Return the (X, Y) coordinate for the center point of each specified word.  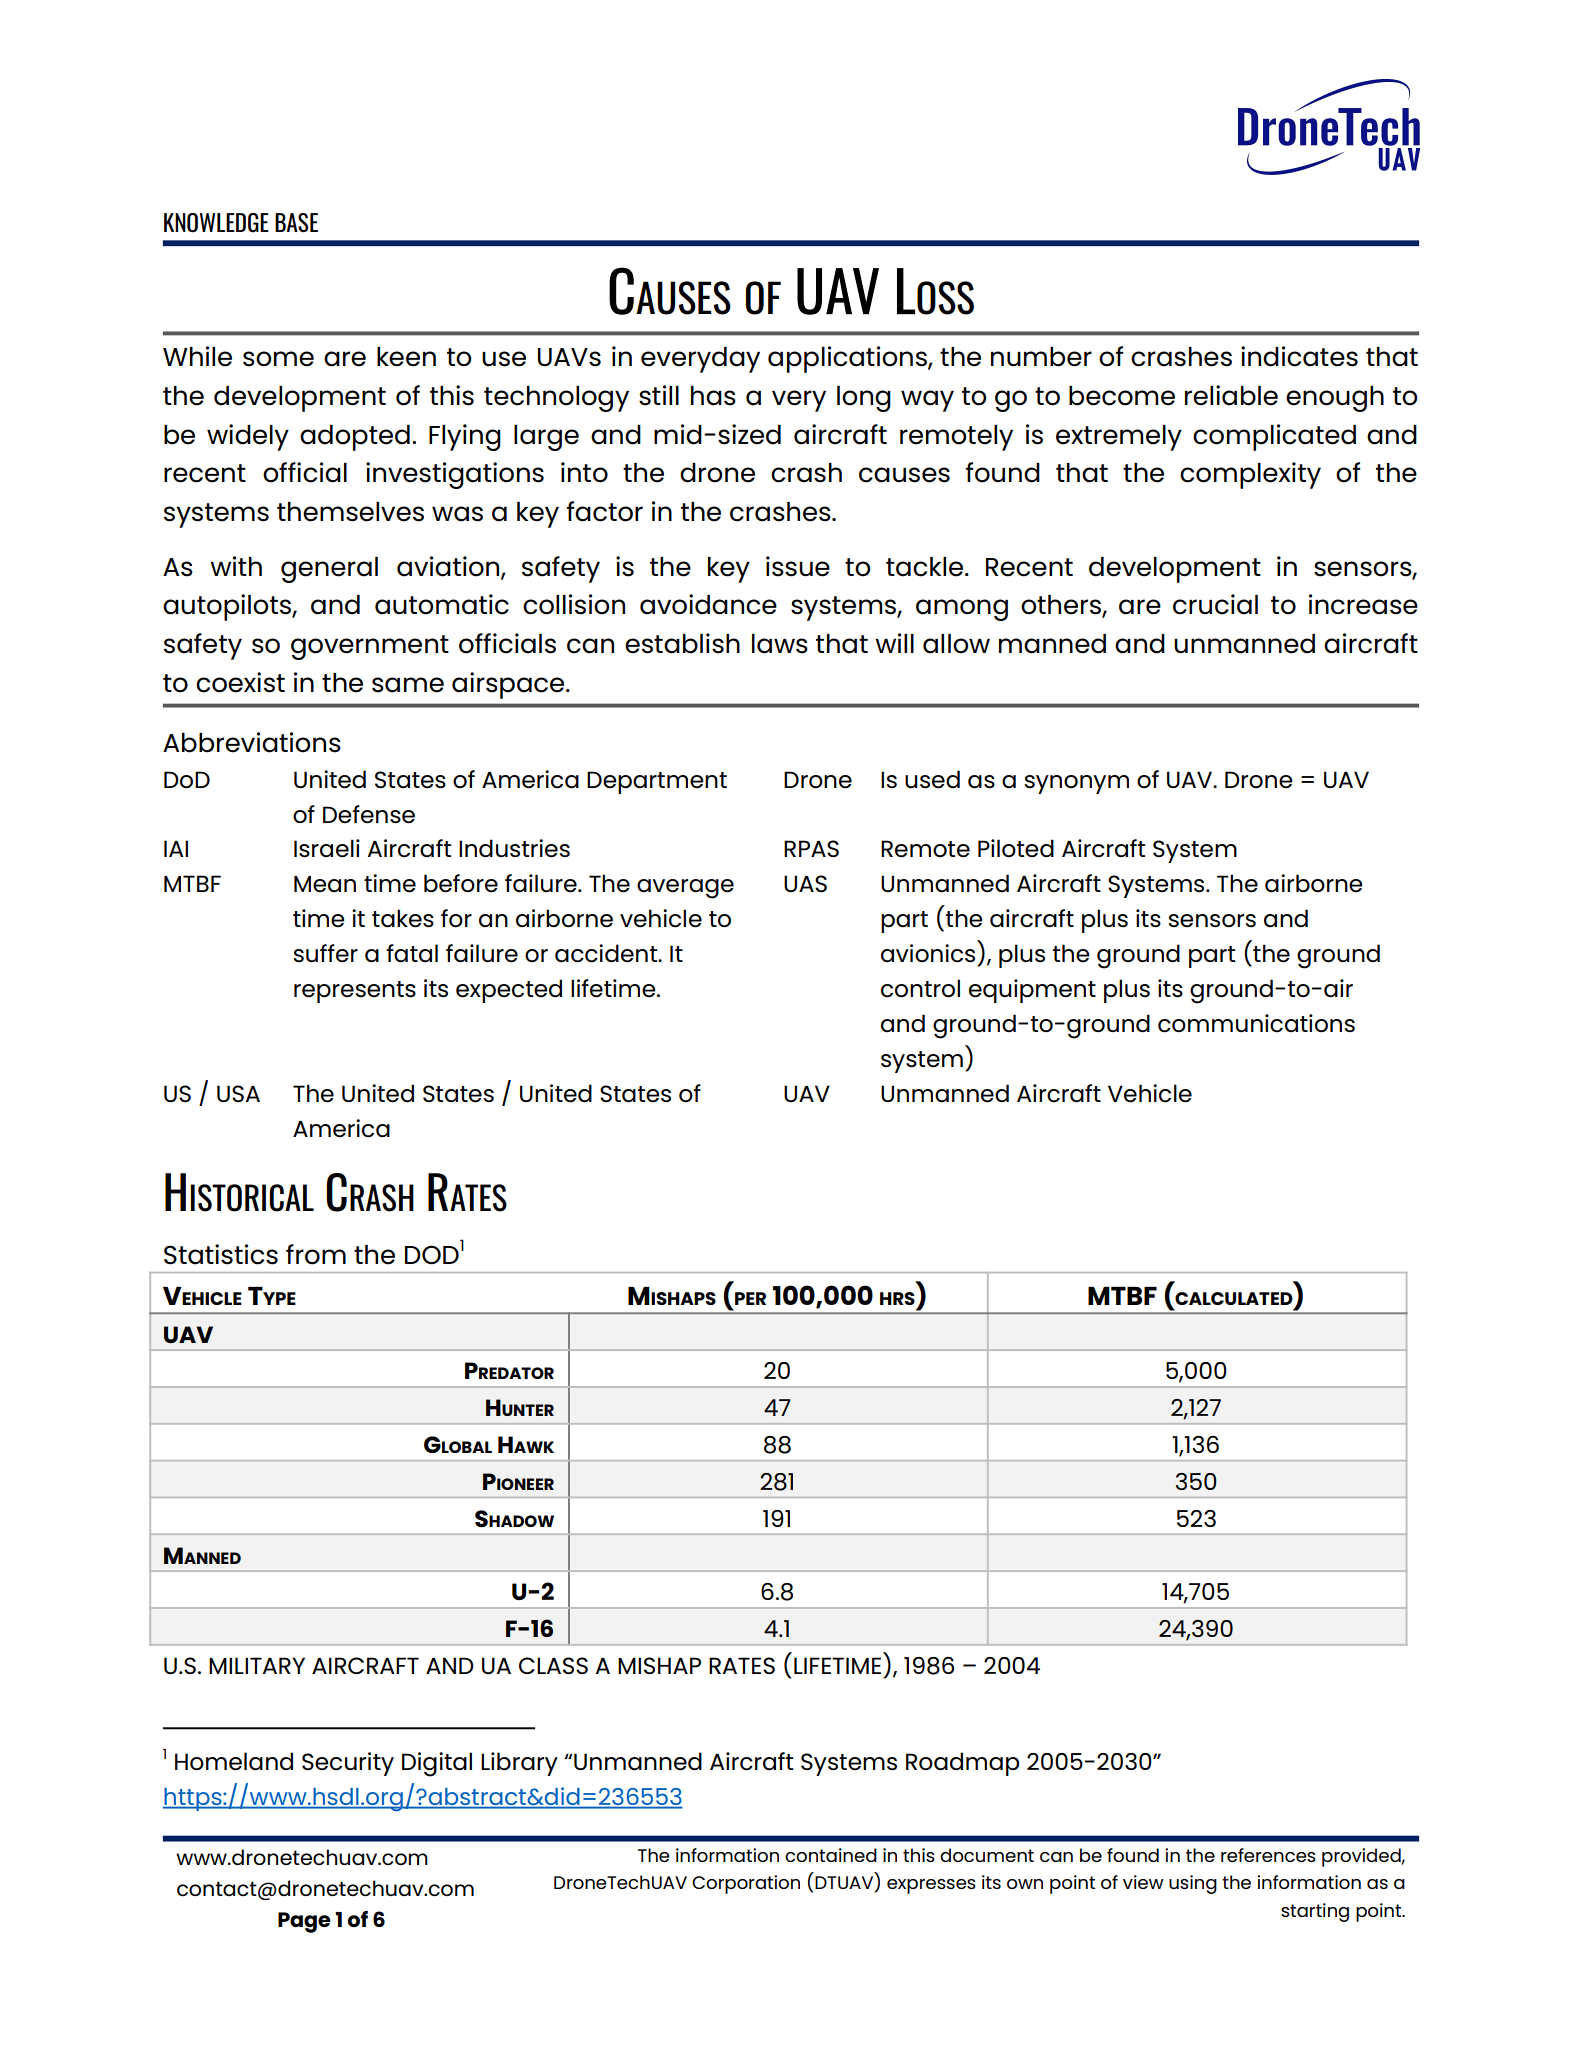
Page (304, 1922)
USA (238, 1093)
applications (848, 359)
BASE (296, 223)
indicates (1299, 356)
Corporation (746, 1884)
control (920, 988)
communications (1256, 1023)
